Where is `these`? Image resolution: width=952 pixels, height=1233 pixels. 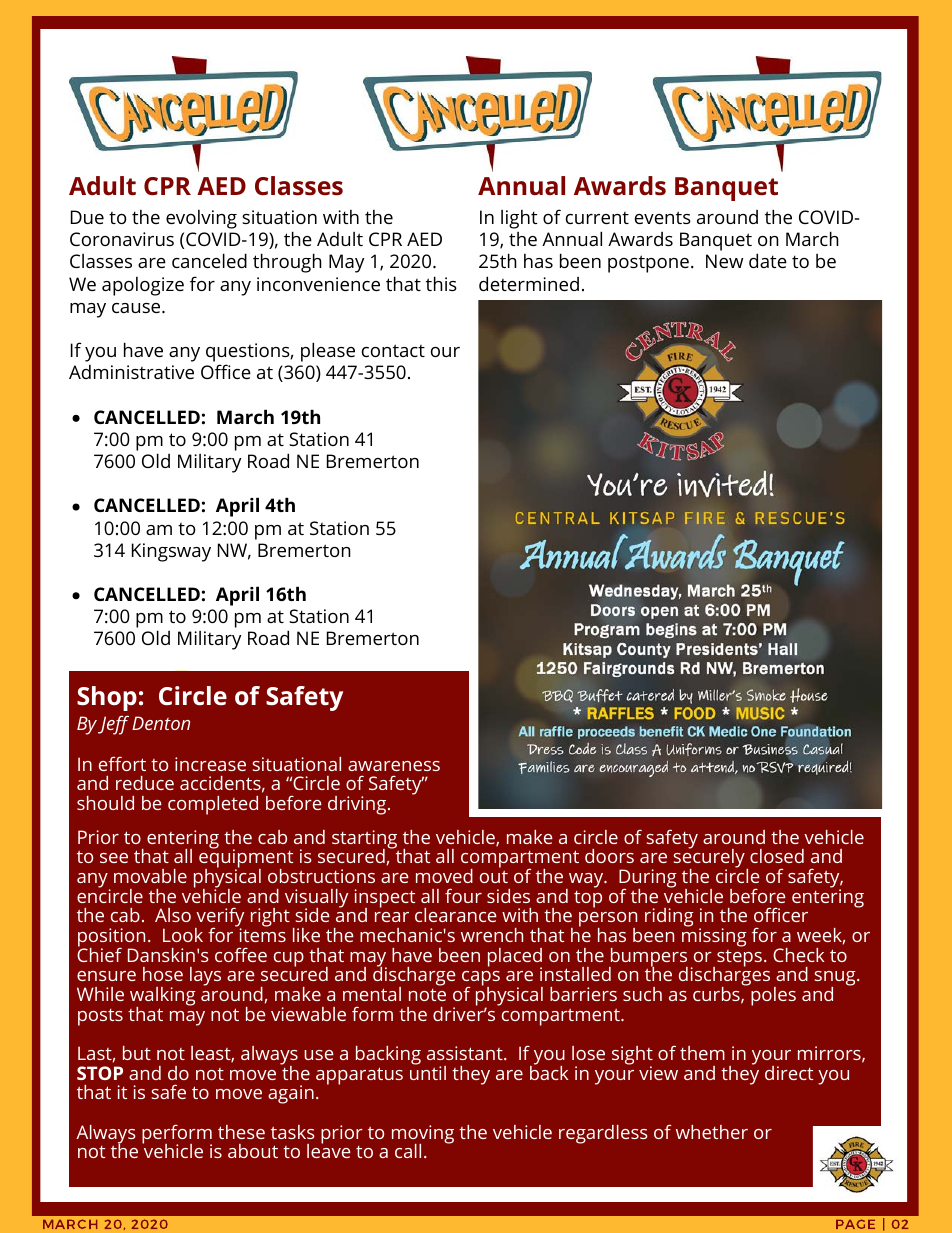 these is located at coordinates (241, 1132).
